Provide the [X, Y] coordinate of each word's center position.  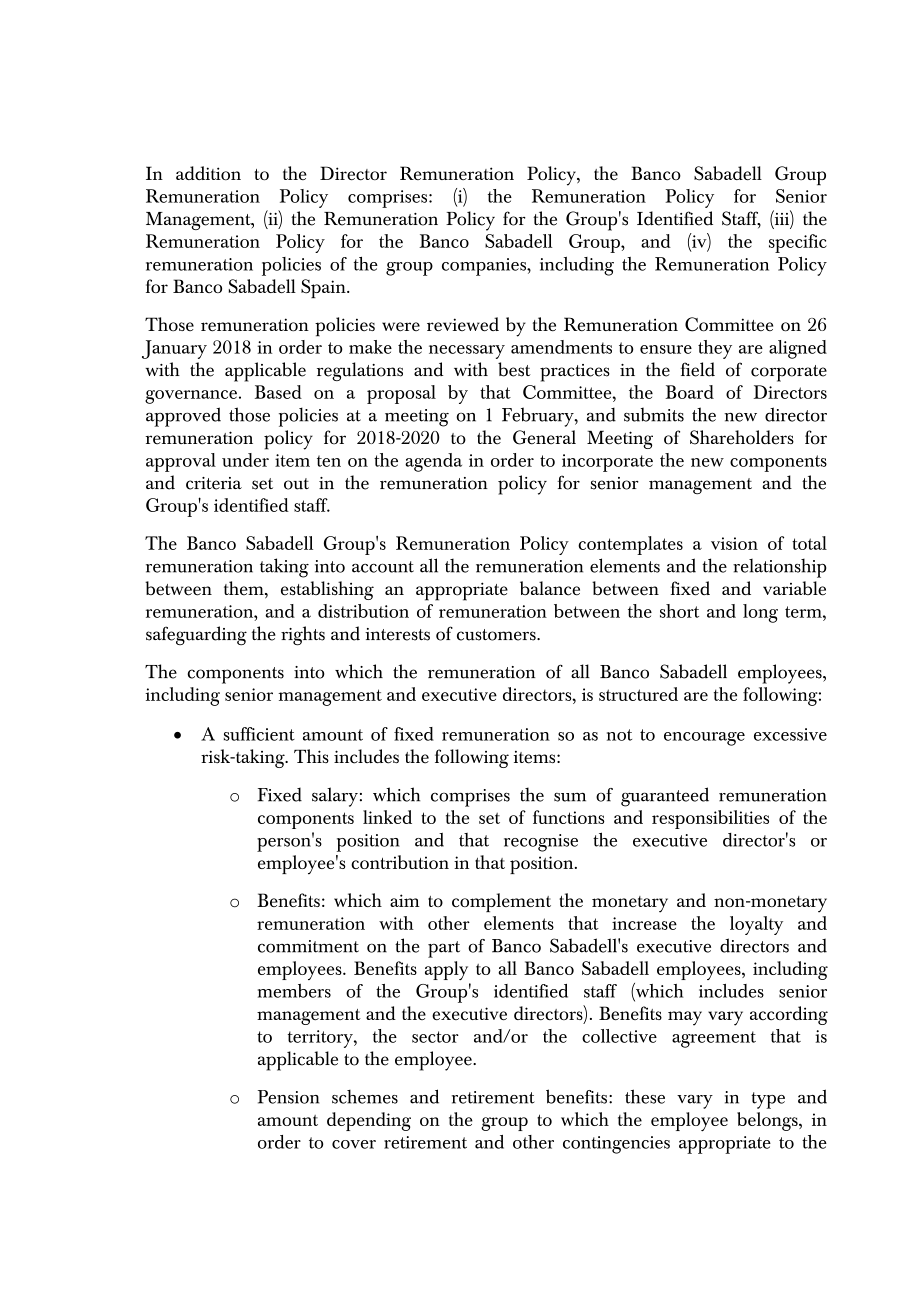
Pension [288, 1097]
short [679, 611]
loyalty [756, 925]
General [544, 437]
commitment [308, 946]
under [245, 460]
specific [798, 243]
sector [435, 1037]
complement [501, 902]
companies [485, 267]
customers [497, 635]
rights [303, 636]
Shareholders [742, 437]
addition [208, 173]
